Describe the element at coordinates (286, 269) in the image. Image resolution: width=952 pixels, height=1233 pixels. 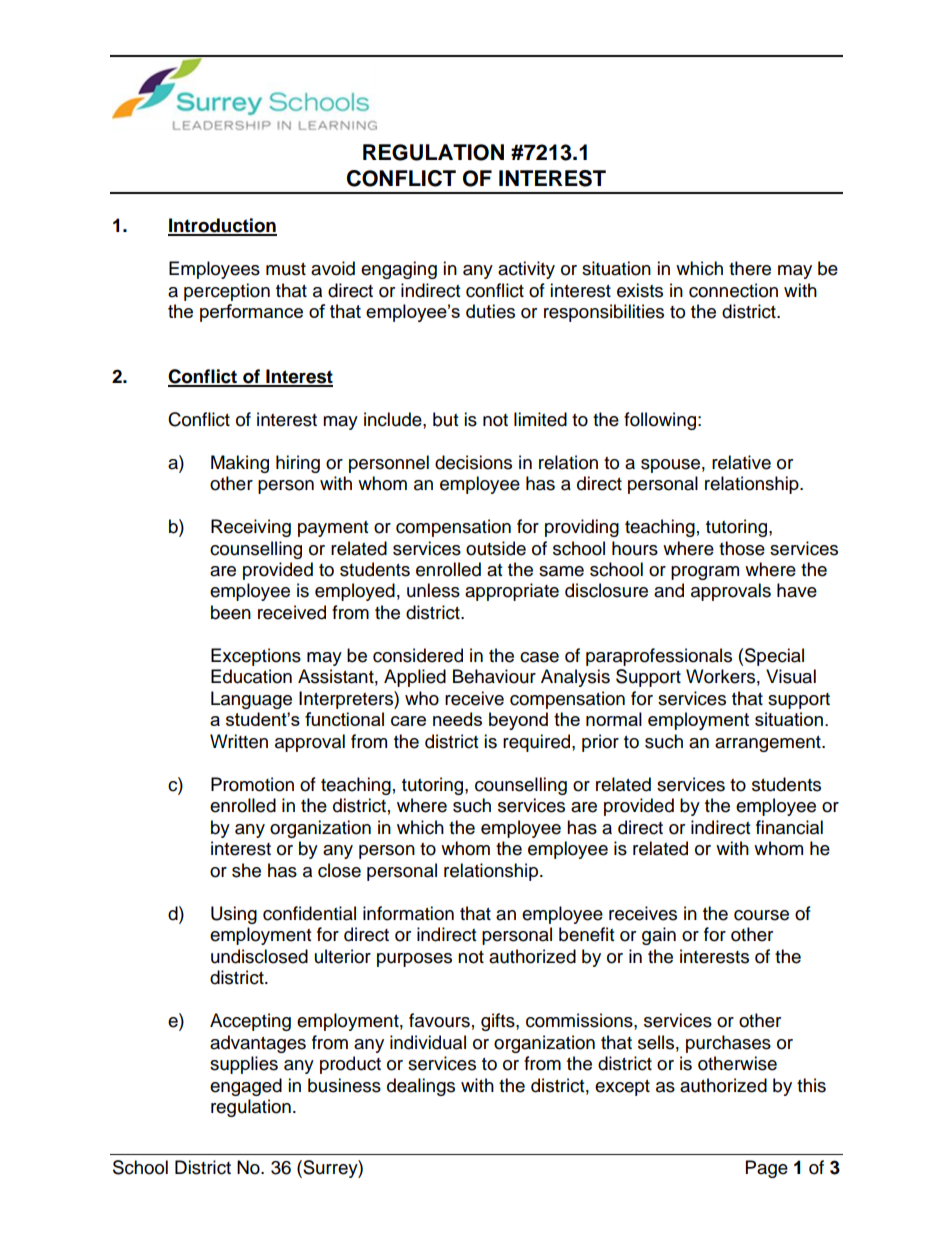
I see `must` at that location.
